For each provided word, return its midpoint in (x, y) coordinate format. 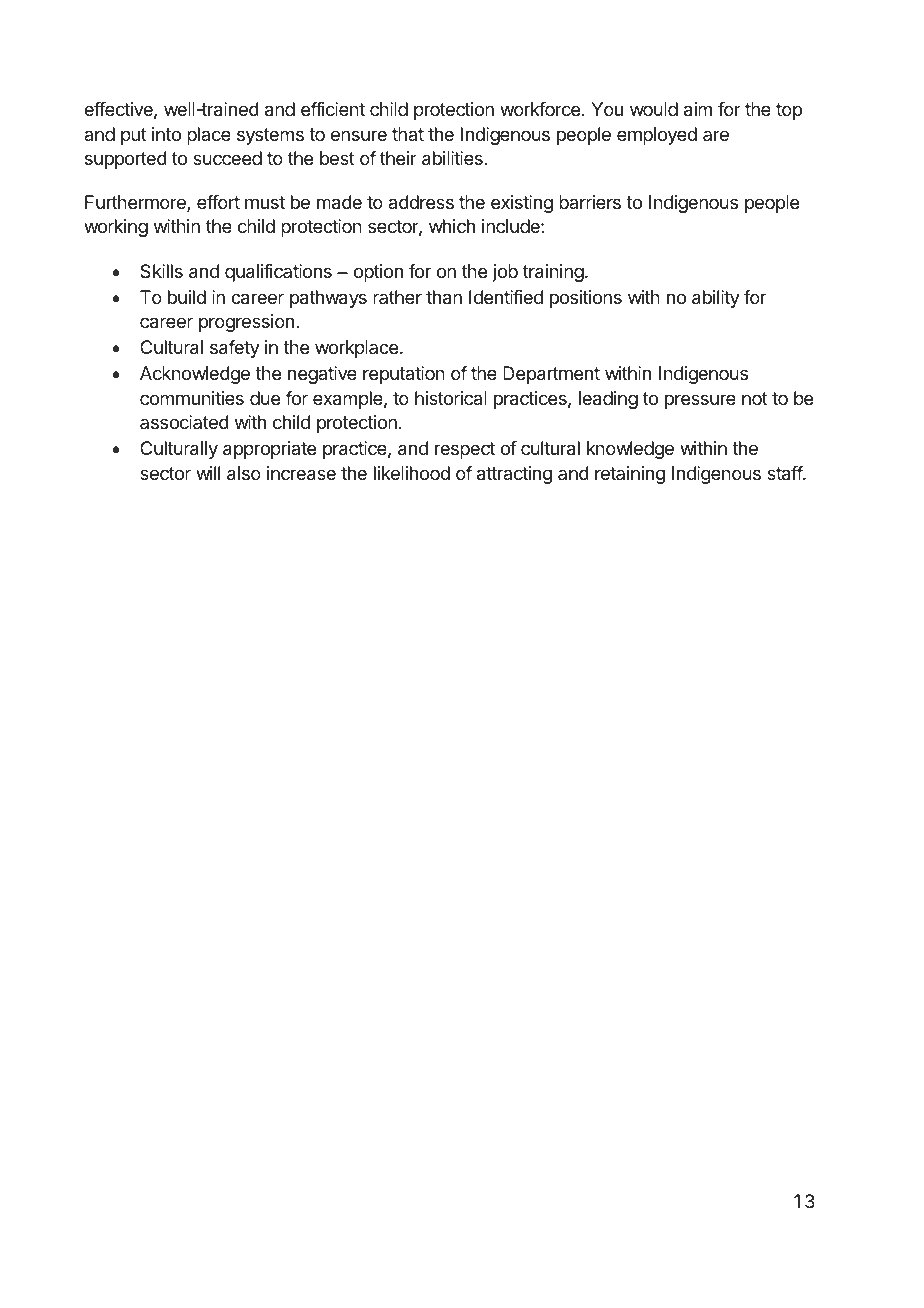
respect (465, 450)
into (166, 134)
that (408, 134)
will (208, 473)
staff (785, 473)
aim (698, 109)
